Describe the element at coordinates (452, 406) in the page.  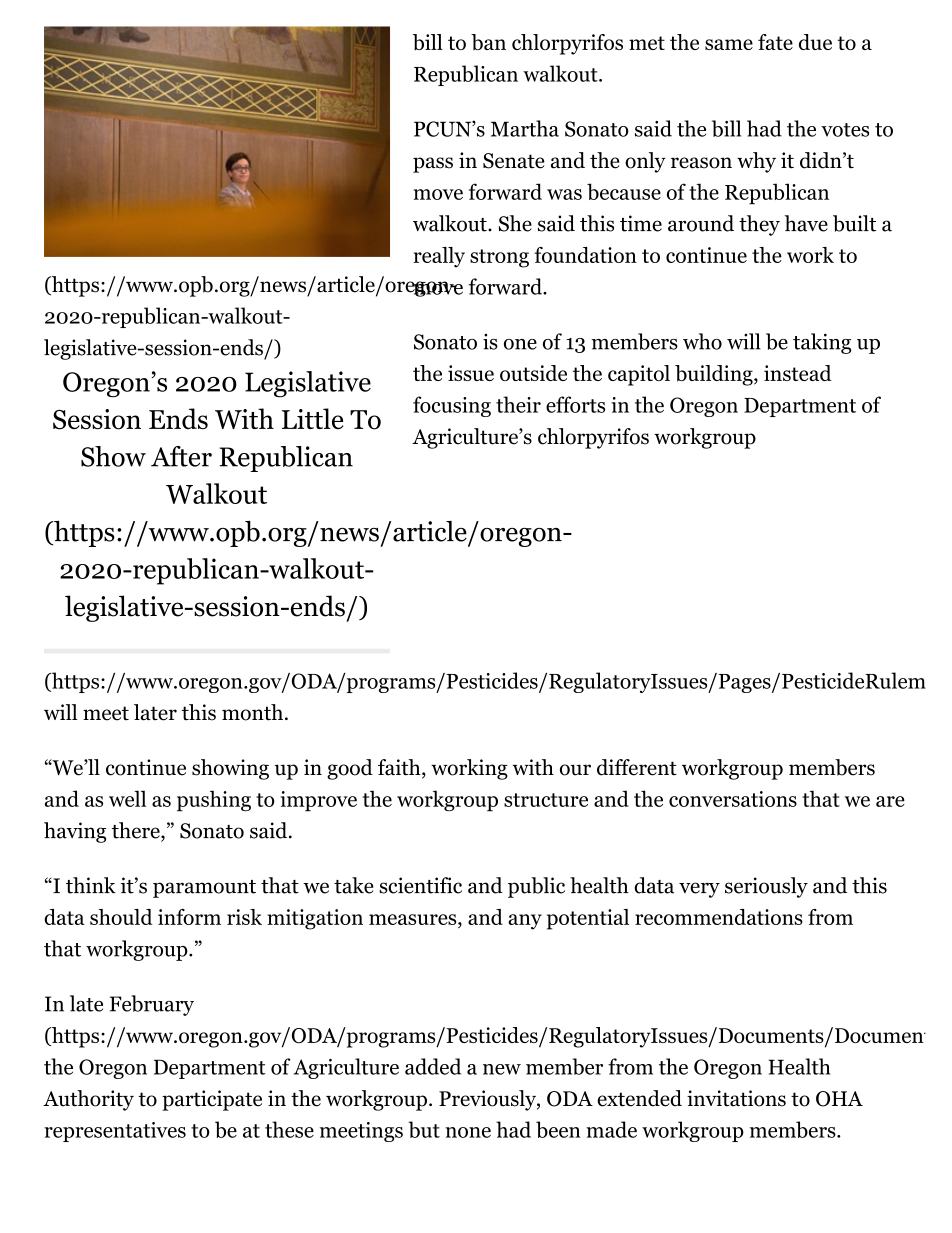
I see `focusing` at that location.
